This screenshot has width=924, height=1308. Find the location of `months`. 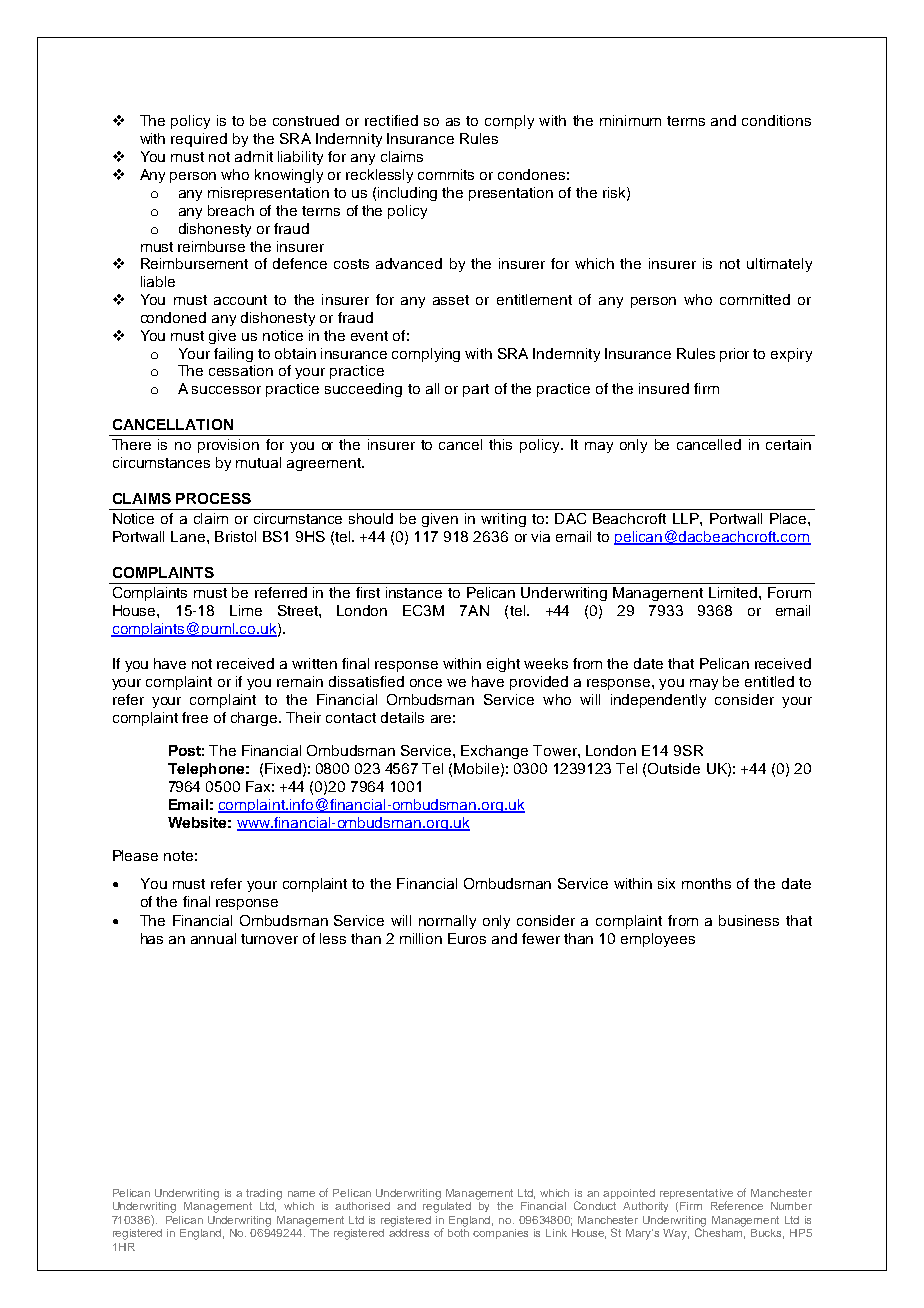

months is located at coordinates (706, 883).
